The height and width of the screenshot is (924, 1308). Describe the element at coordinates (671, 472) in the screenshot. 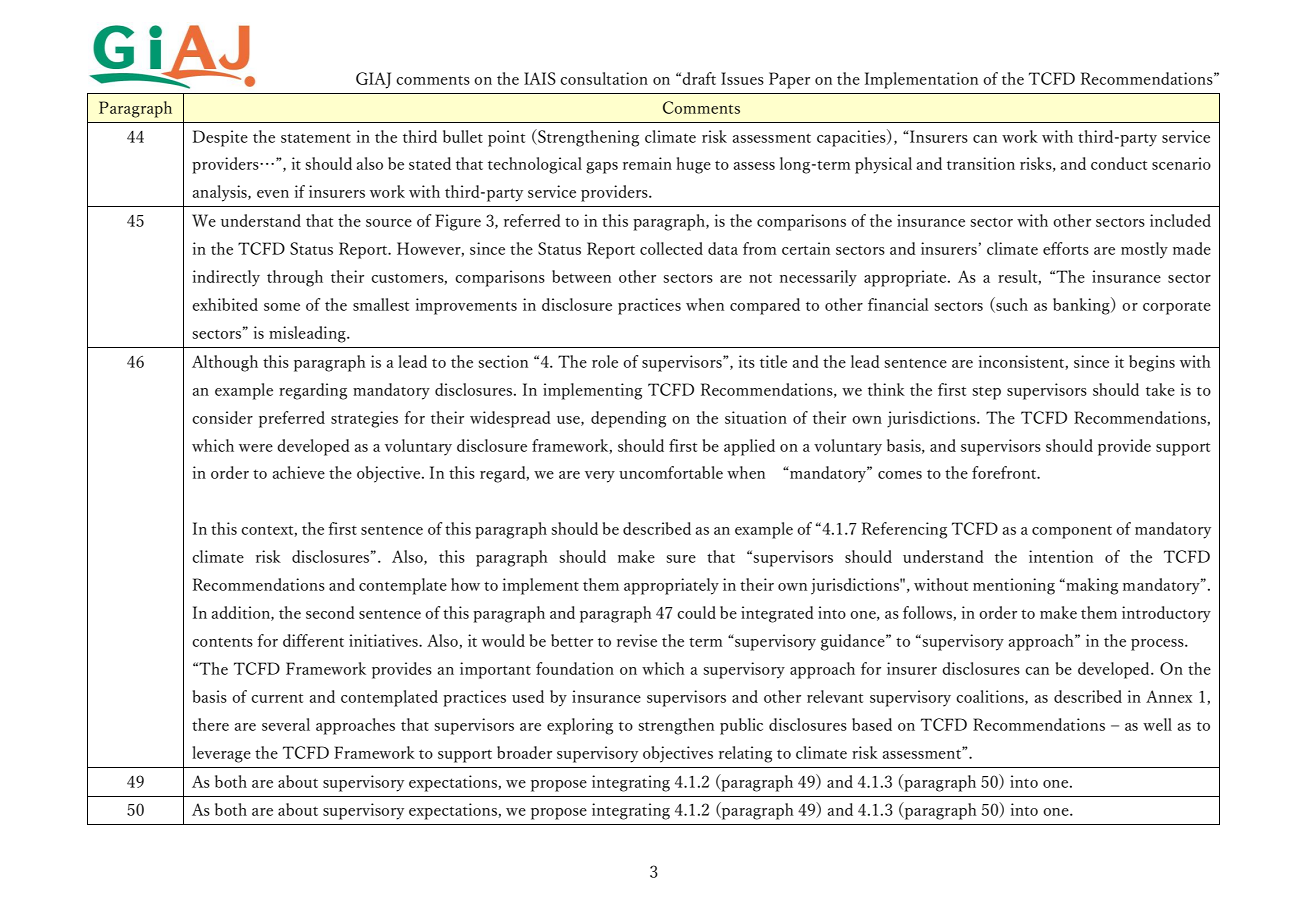

I see `uncomfortable` at that location.
